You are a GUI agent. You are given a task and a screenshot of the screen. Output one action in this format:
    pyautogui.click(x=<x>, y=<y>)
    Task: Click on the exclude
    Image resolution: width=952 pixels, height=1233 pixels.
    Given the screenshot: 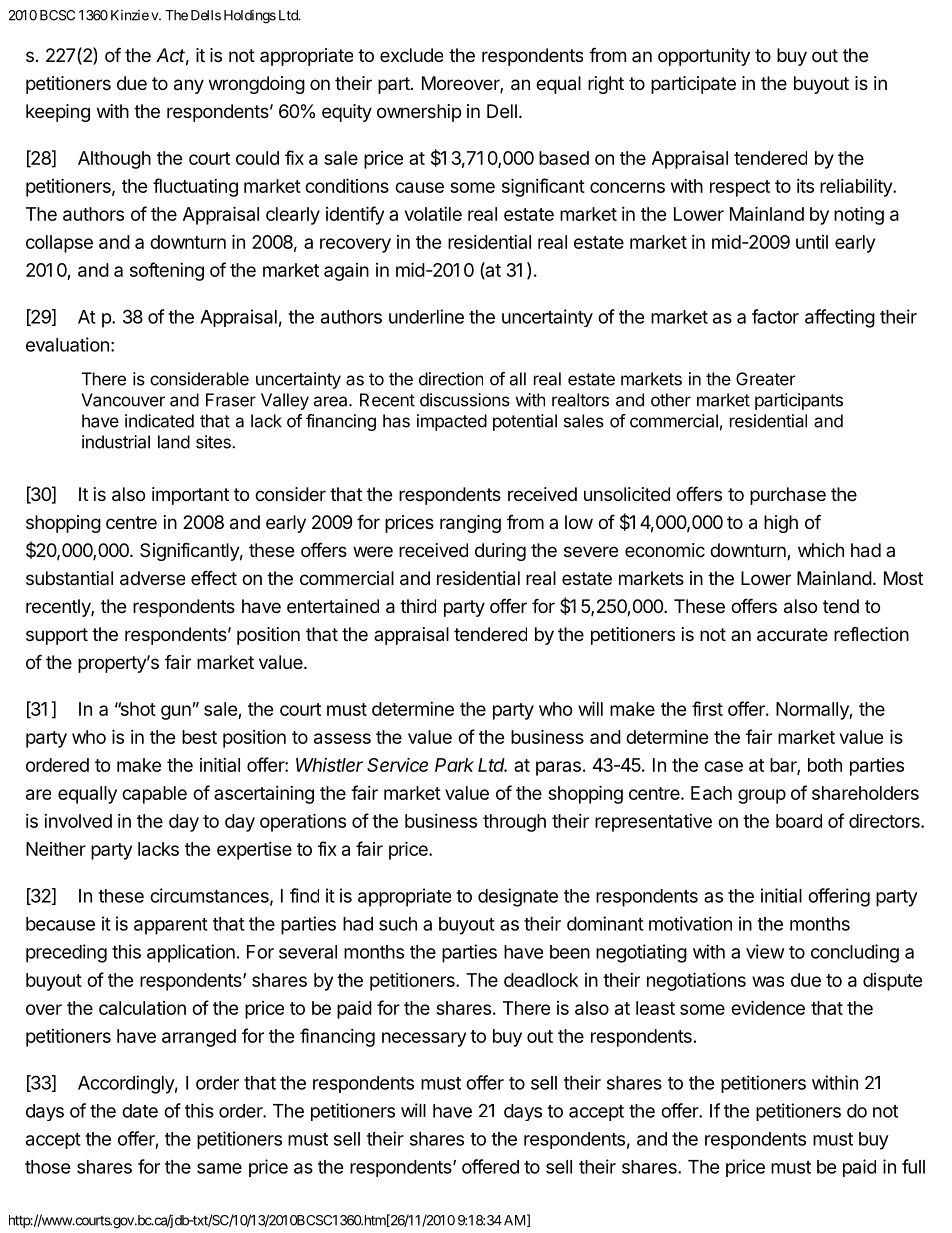 What is the action you would take?
    pyautogui.click(x=411, y=55)
